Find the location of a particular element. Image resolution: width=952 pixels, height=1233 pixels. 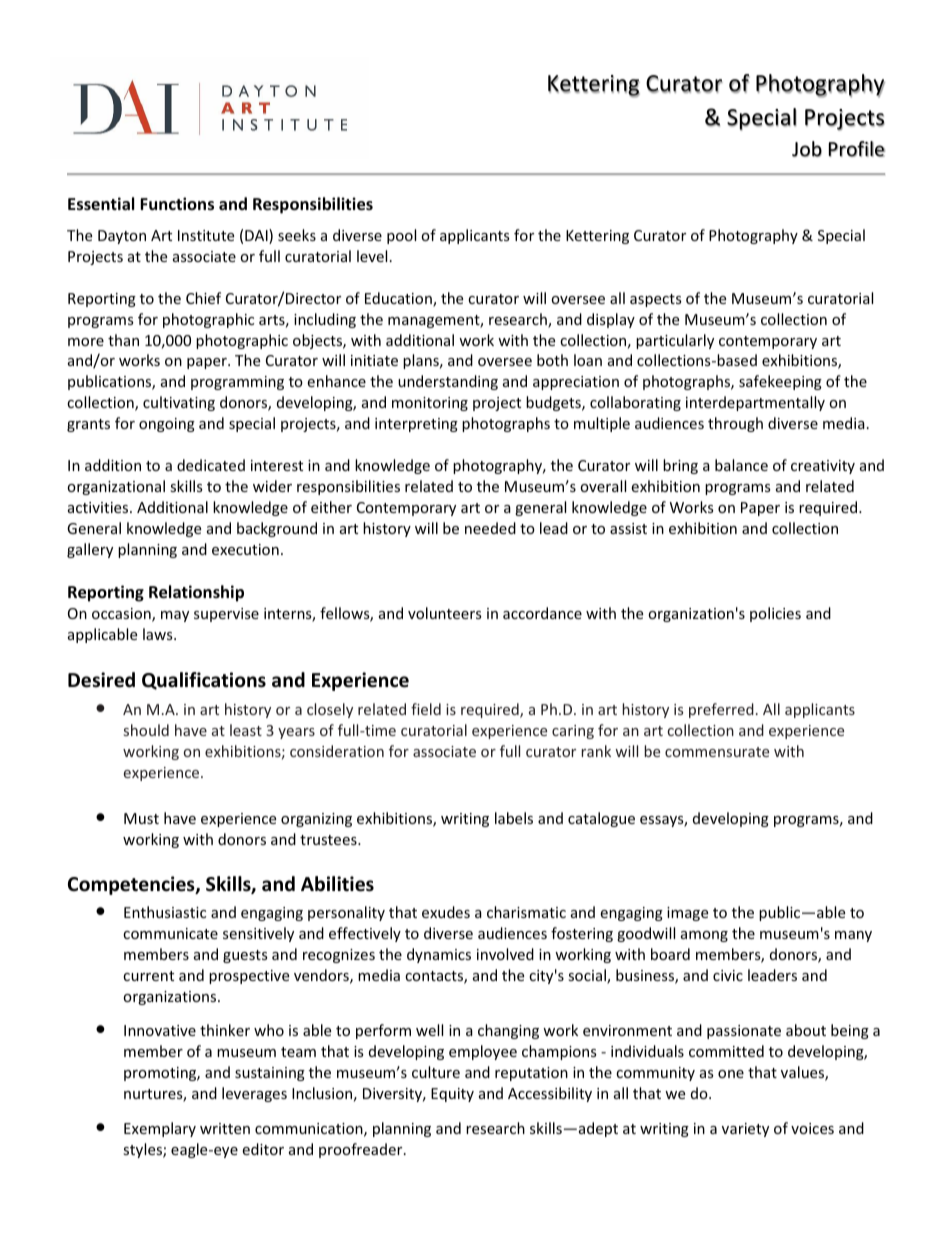

needed is located at coordinates (490, 528).
